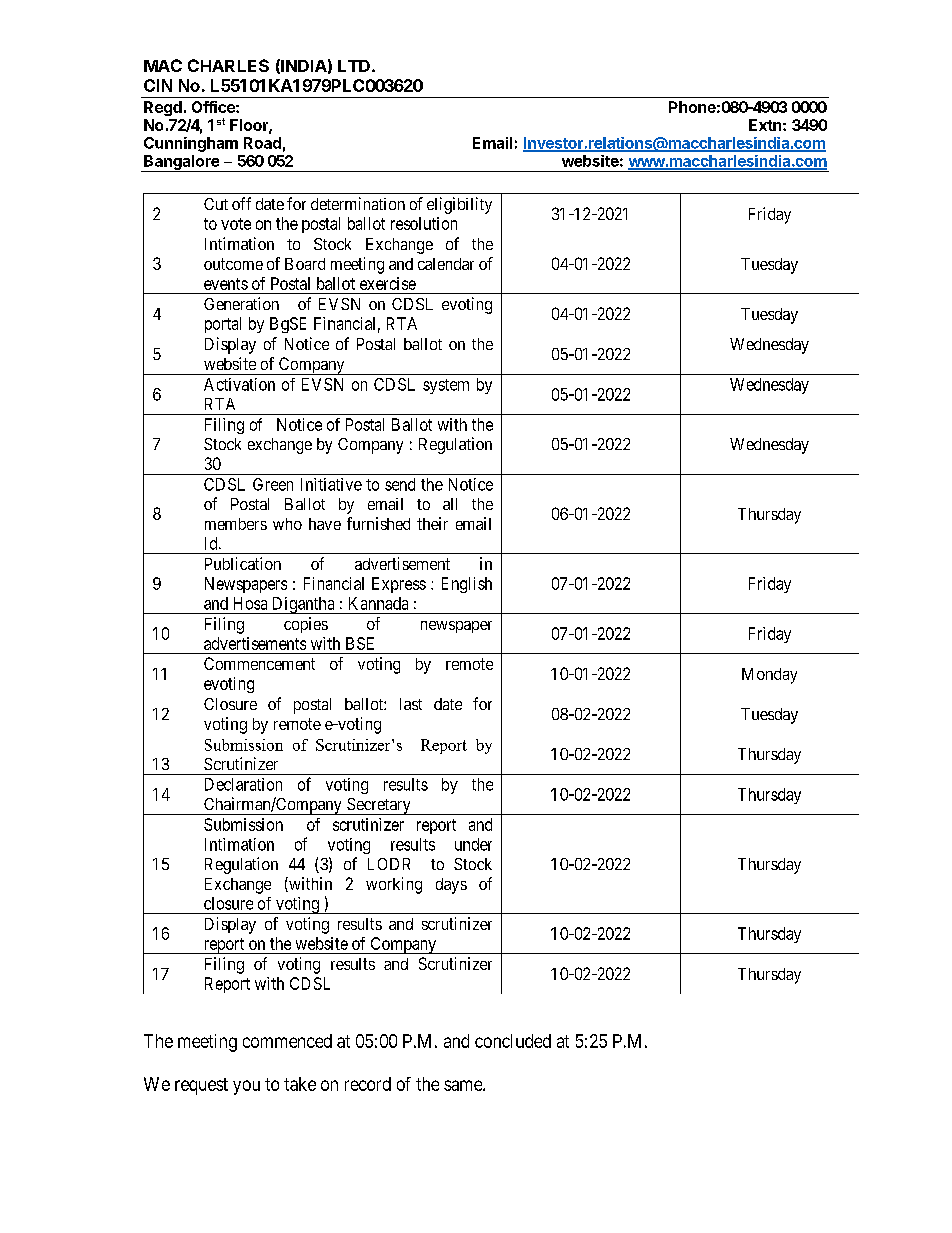  What do you see at coordinates (243, 563) in the image?
I see `Publication` at bounding box center [243, 563].
